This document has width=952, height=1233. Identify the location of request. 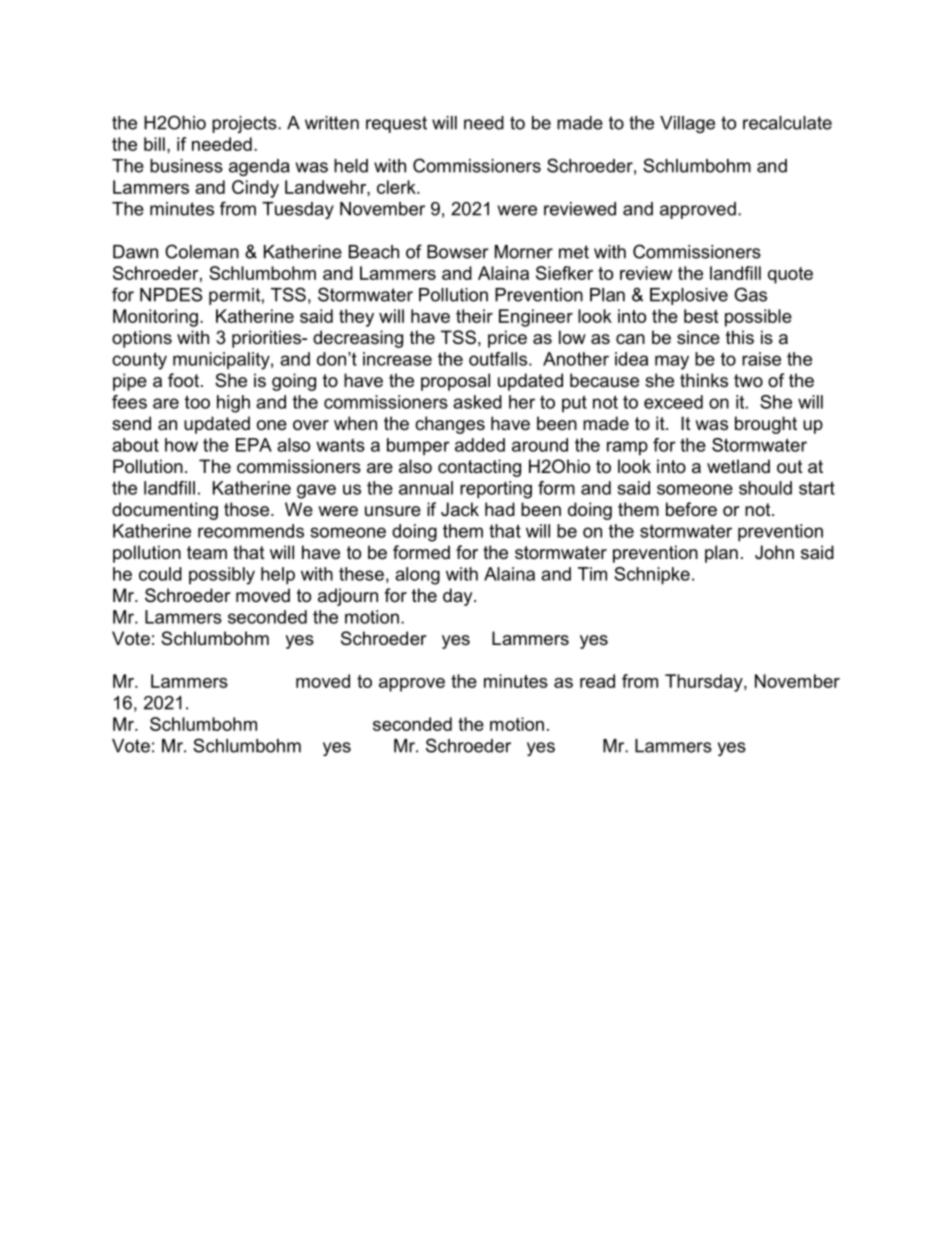
(396, 124).
